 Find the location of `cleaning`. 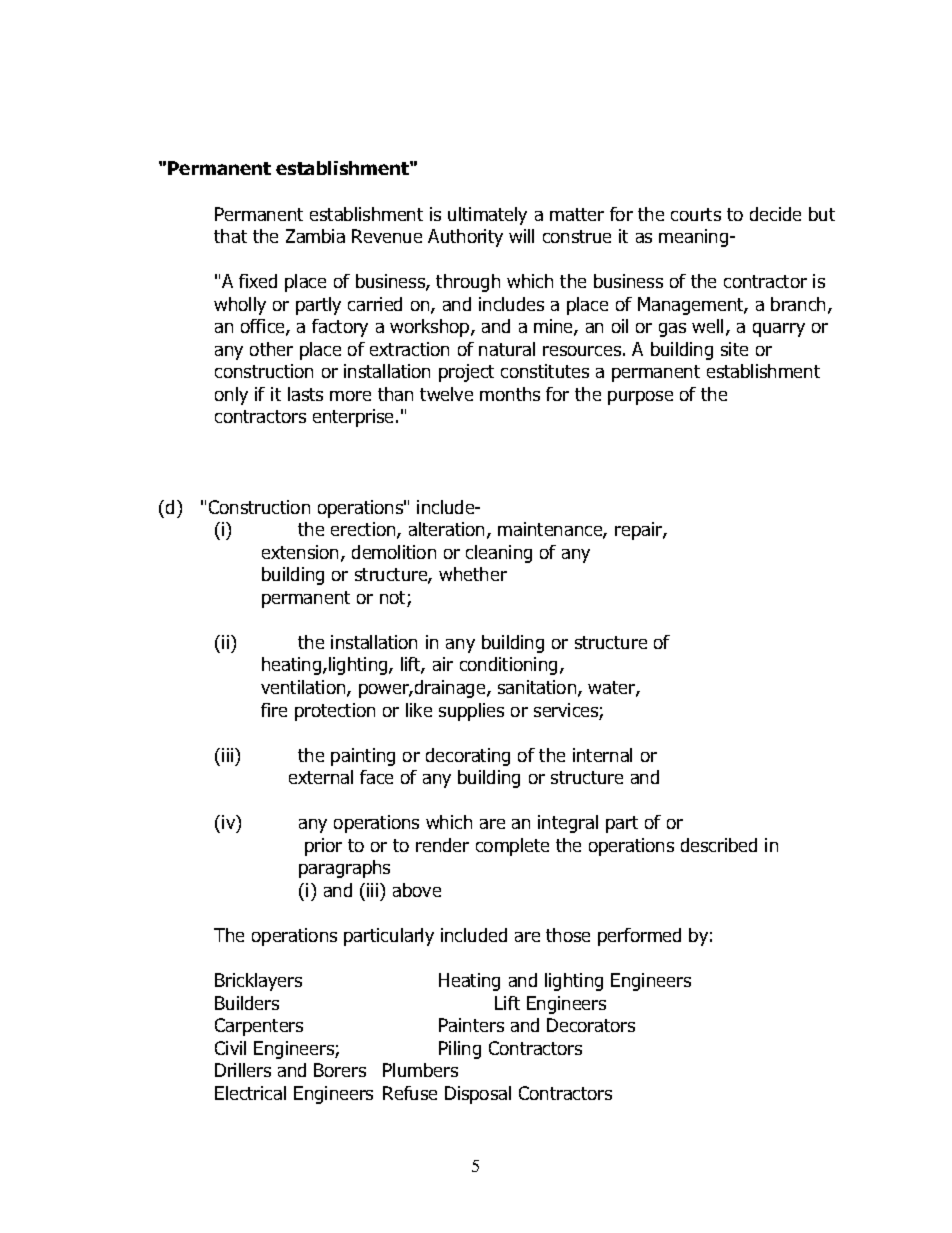

cleaning is located at coordinates (499, 554).
